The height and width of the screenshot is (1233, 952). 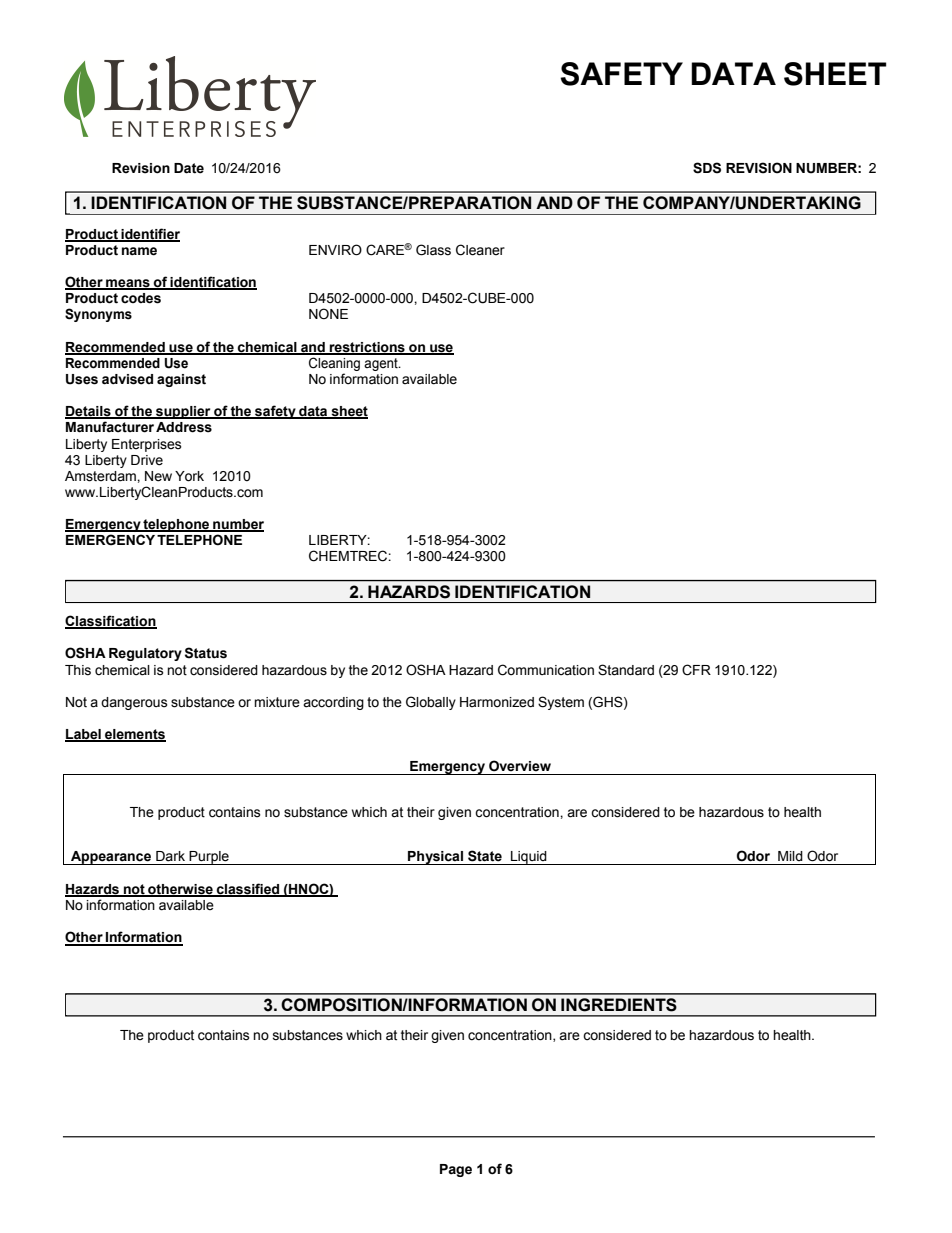 I want to click on Regulatory, so click(x=145, y=654).
